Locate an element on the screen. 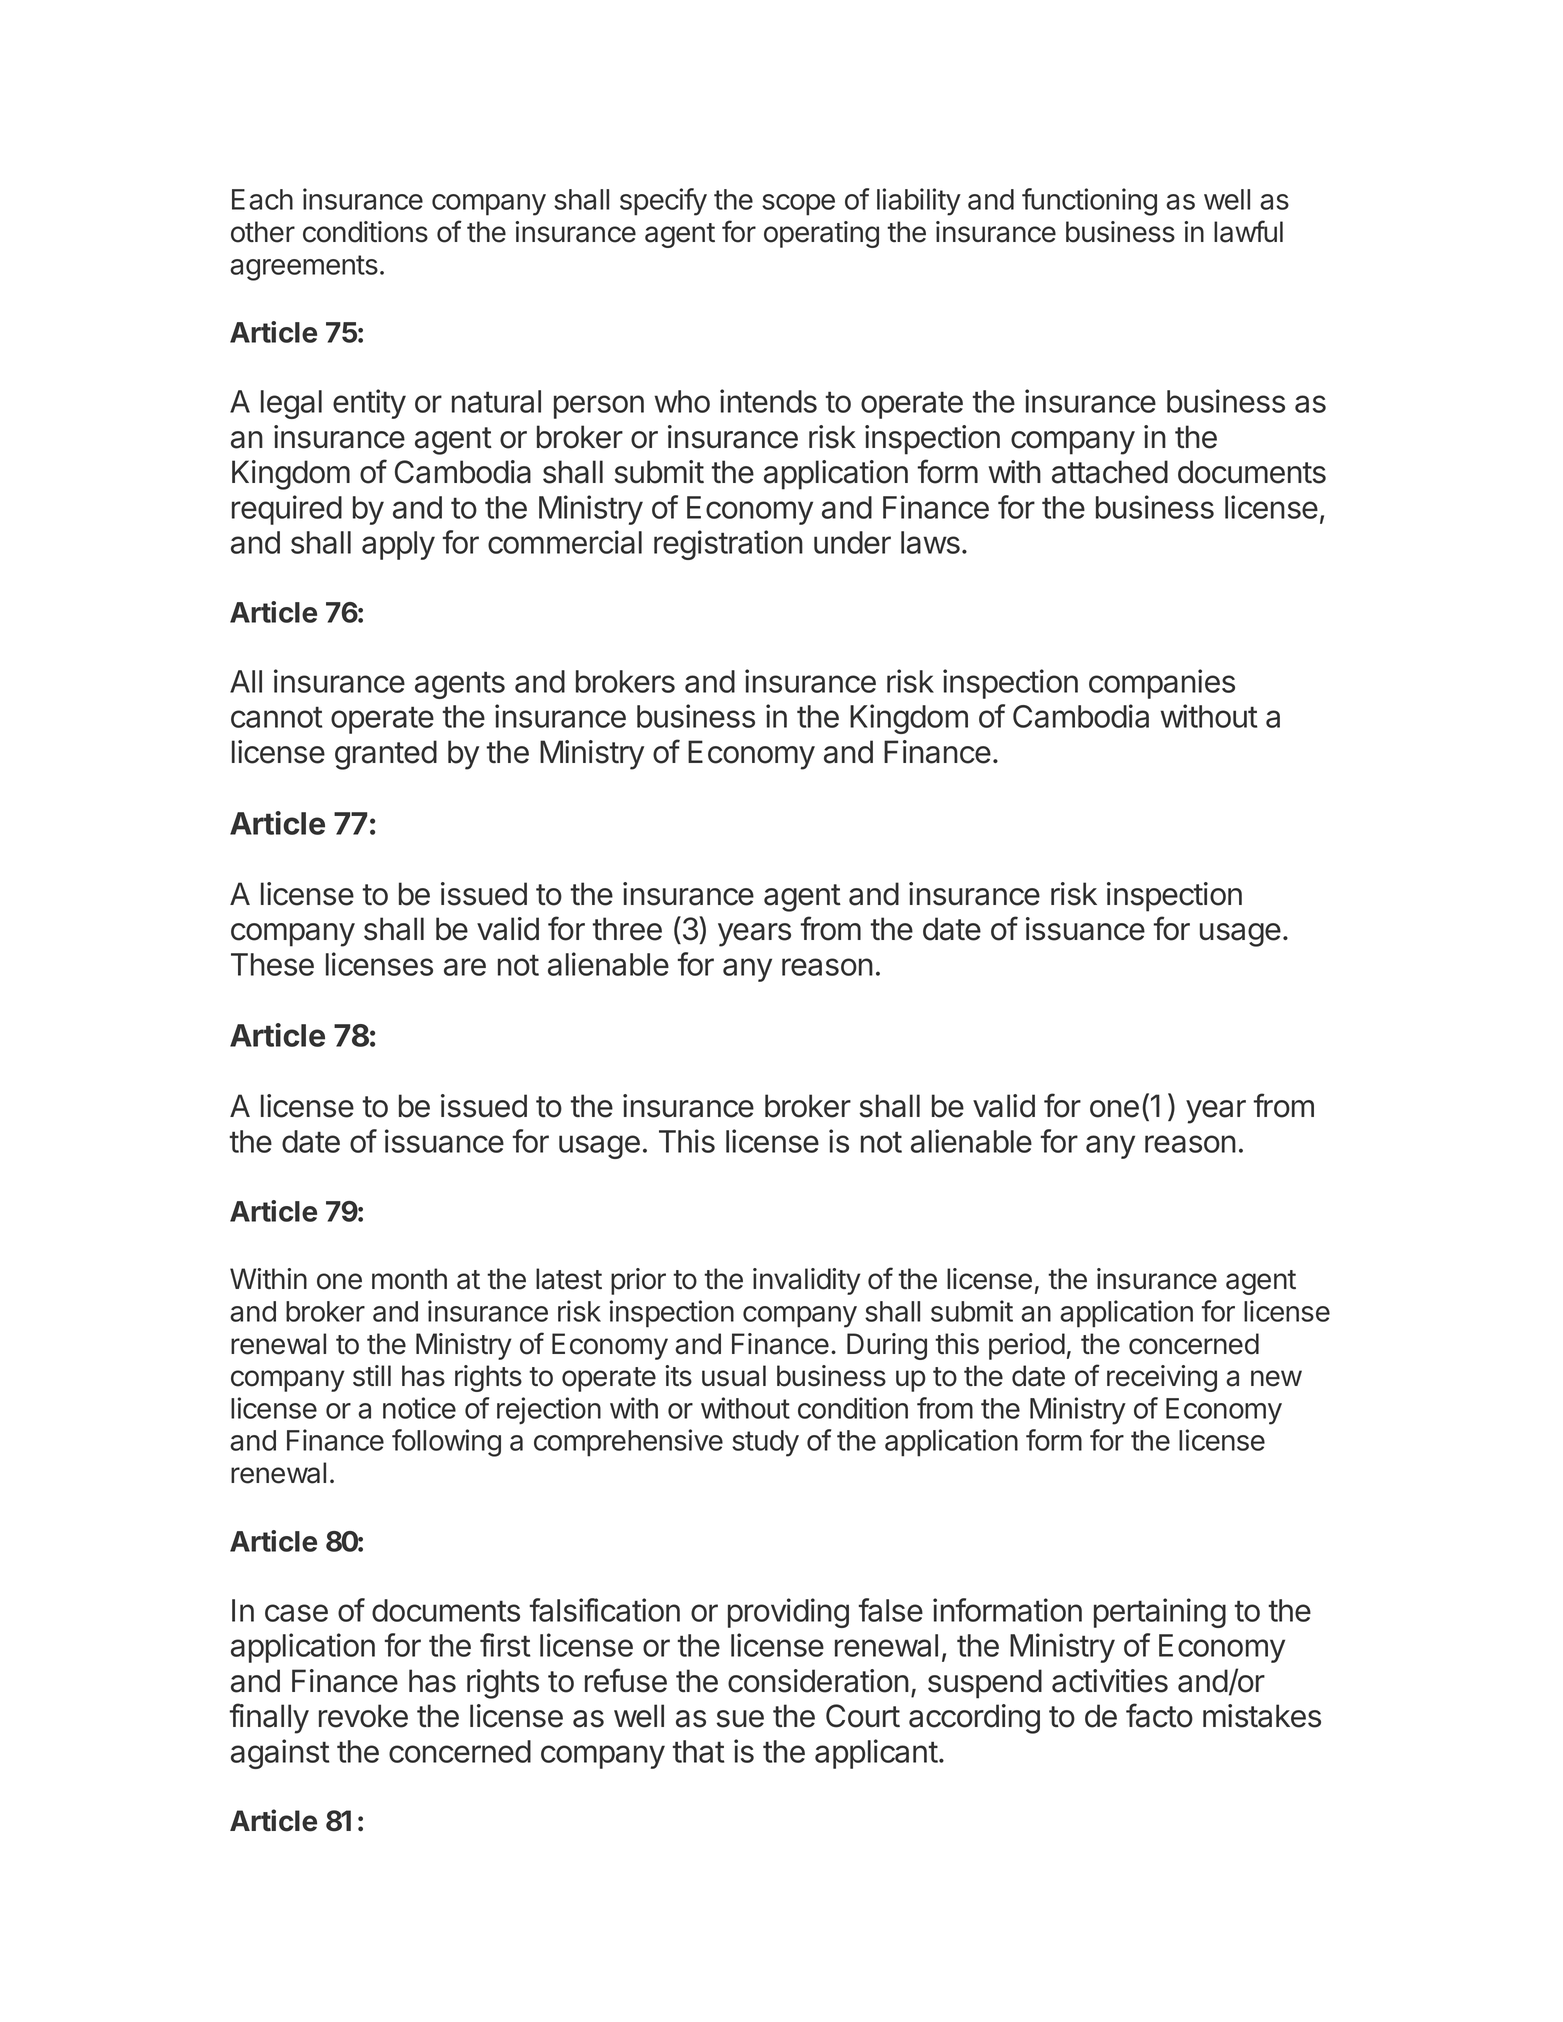  prior is located at coordinates (638, 1281).
